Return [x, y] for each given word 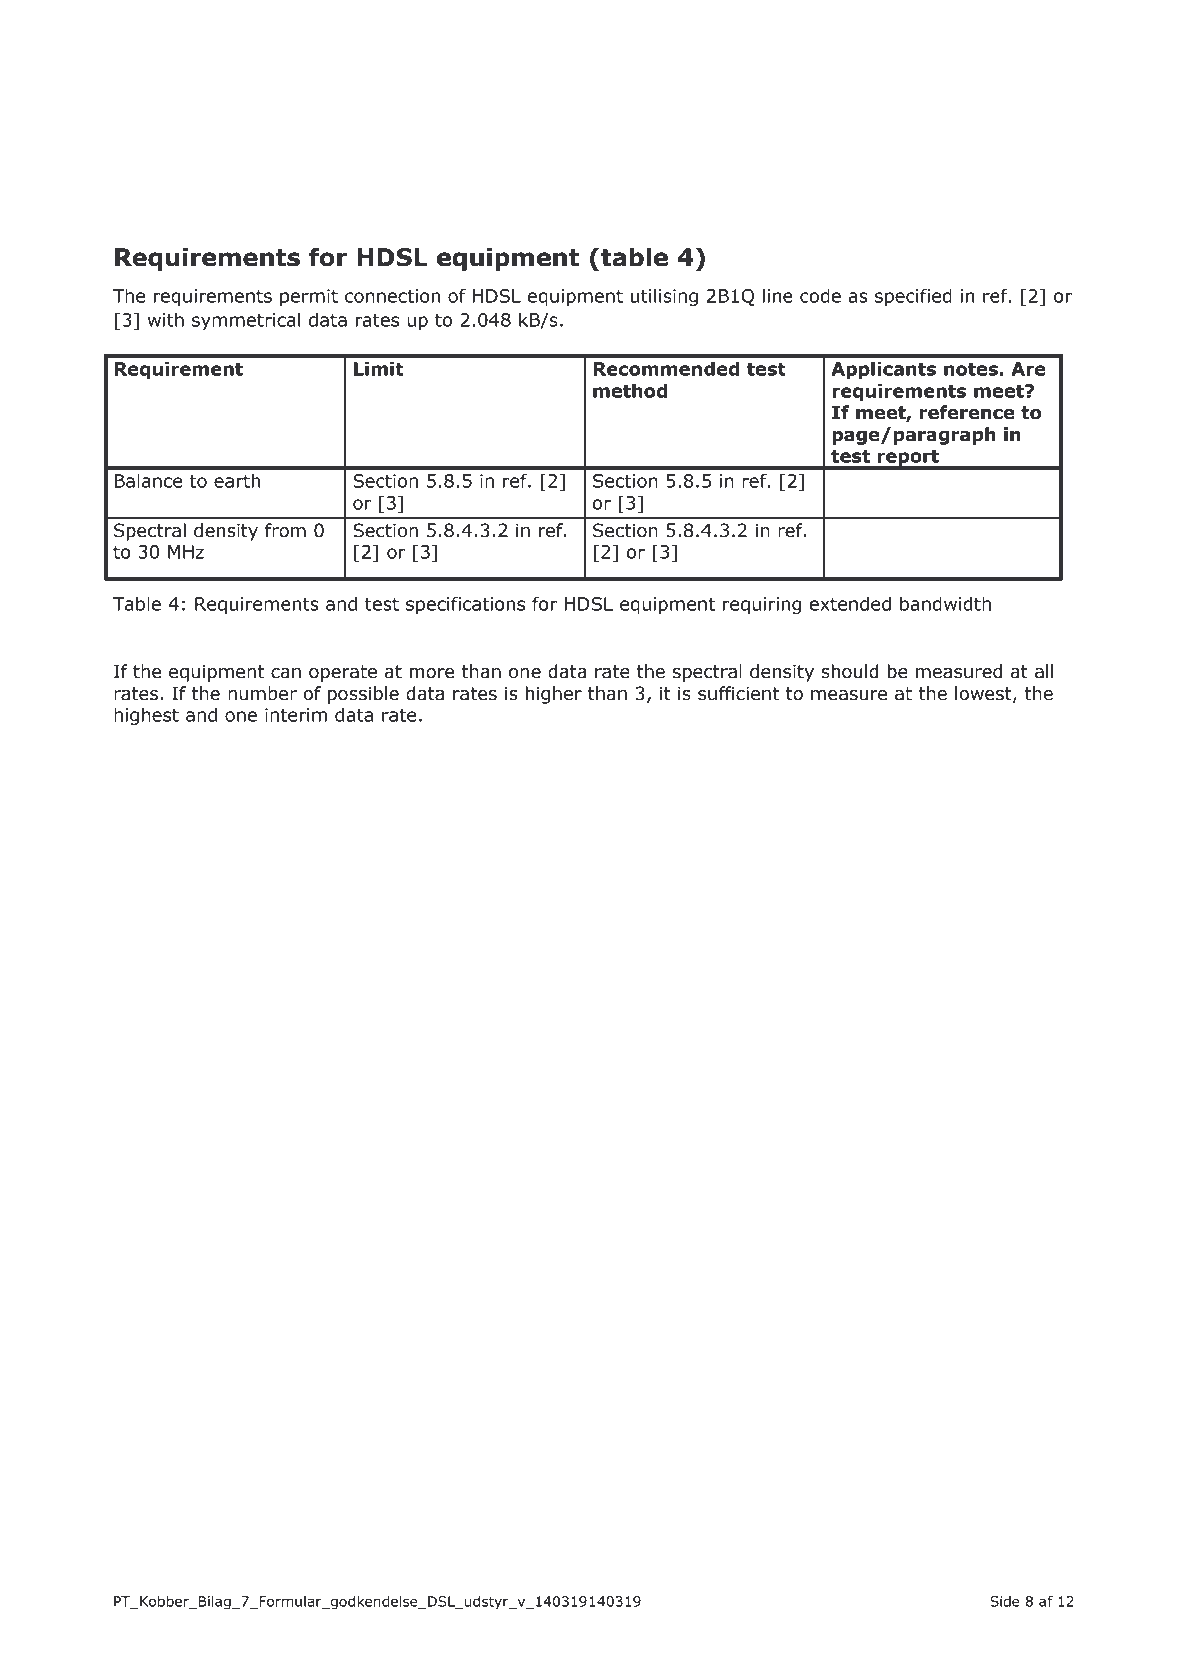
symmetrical [246, 321]
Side [1005, 1601]
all [1044, 671]
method [630, 390]
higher [553, 695]
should [850, 671]
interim [296, 715]
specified [913, 297]
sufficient [738, 693]
